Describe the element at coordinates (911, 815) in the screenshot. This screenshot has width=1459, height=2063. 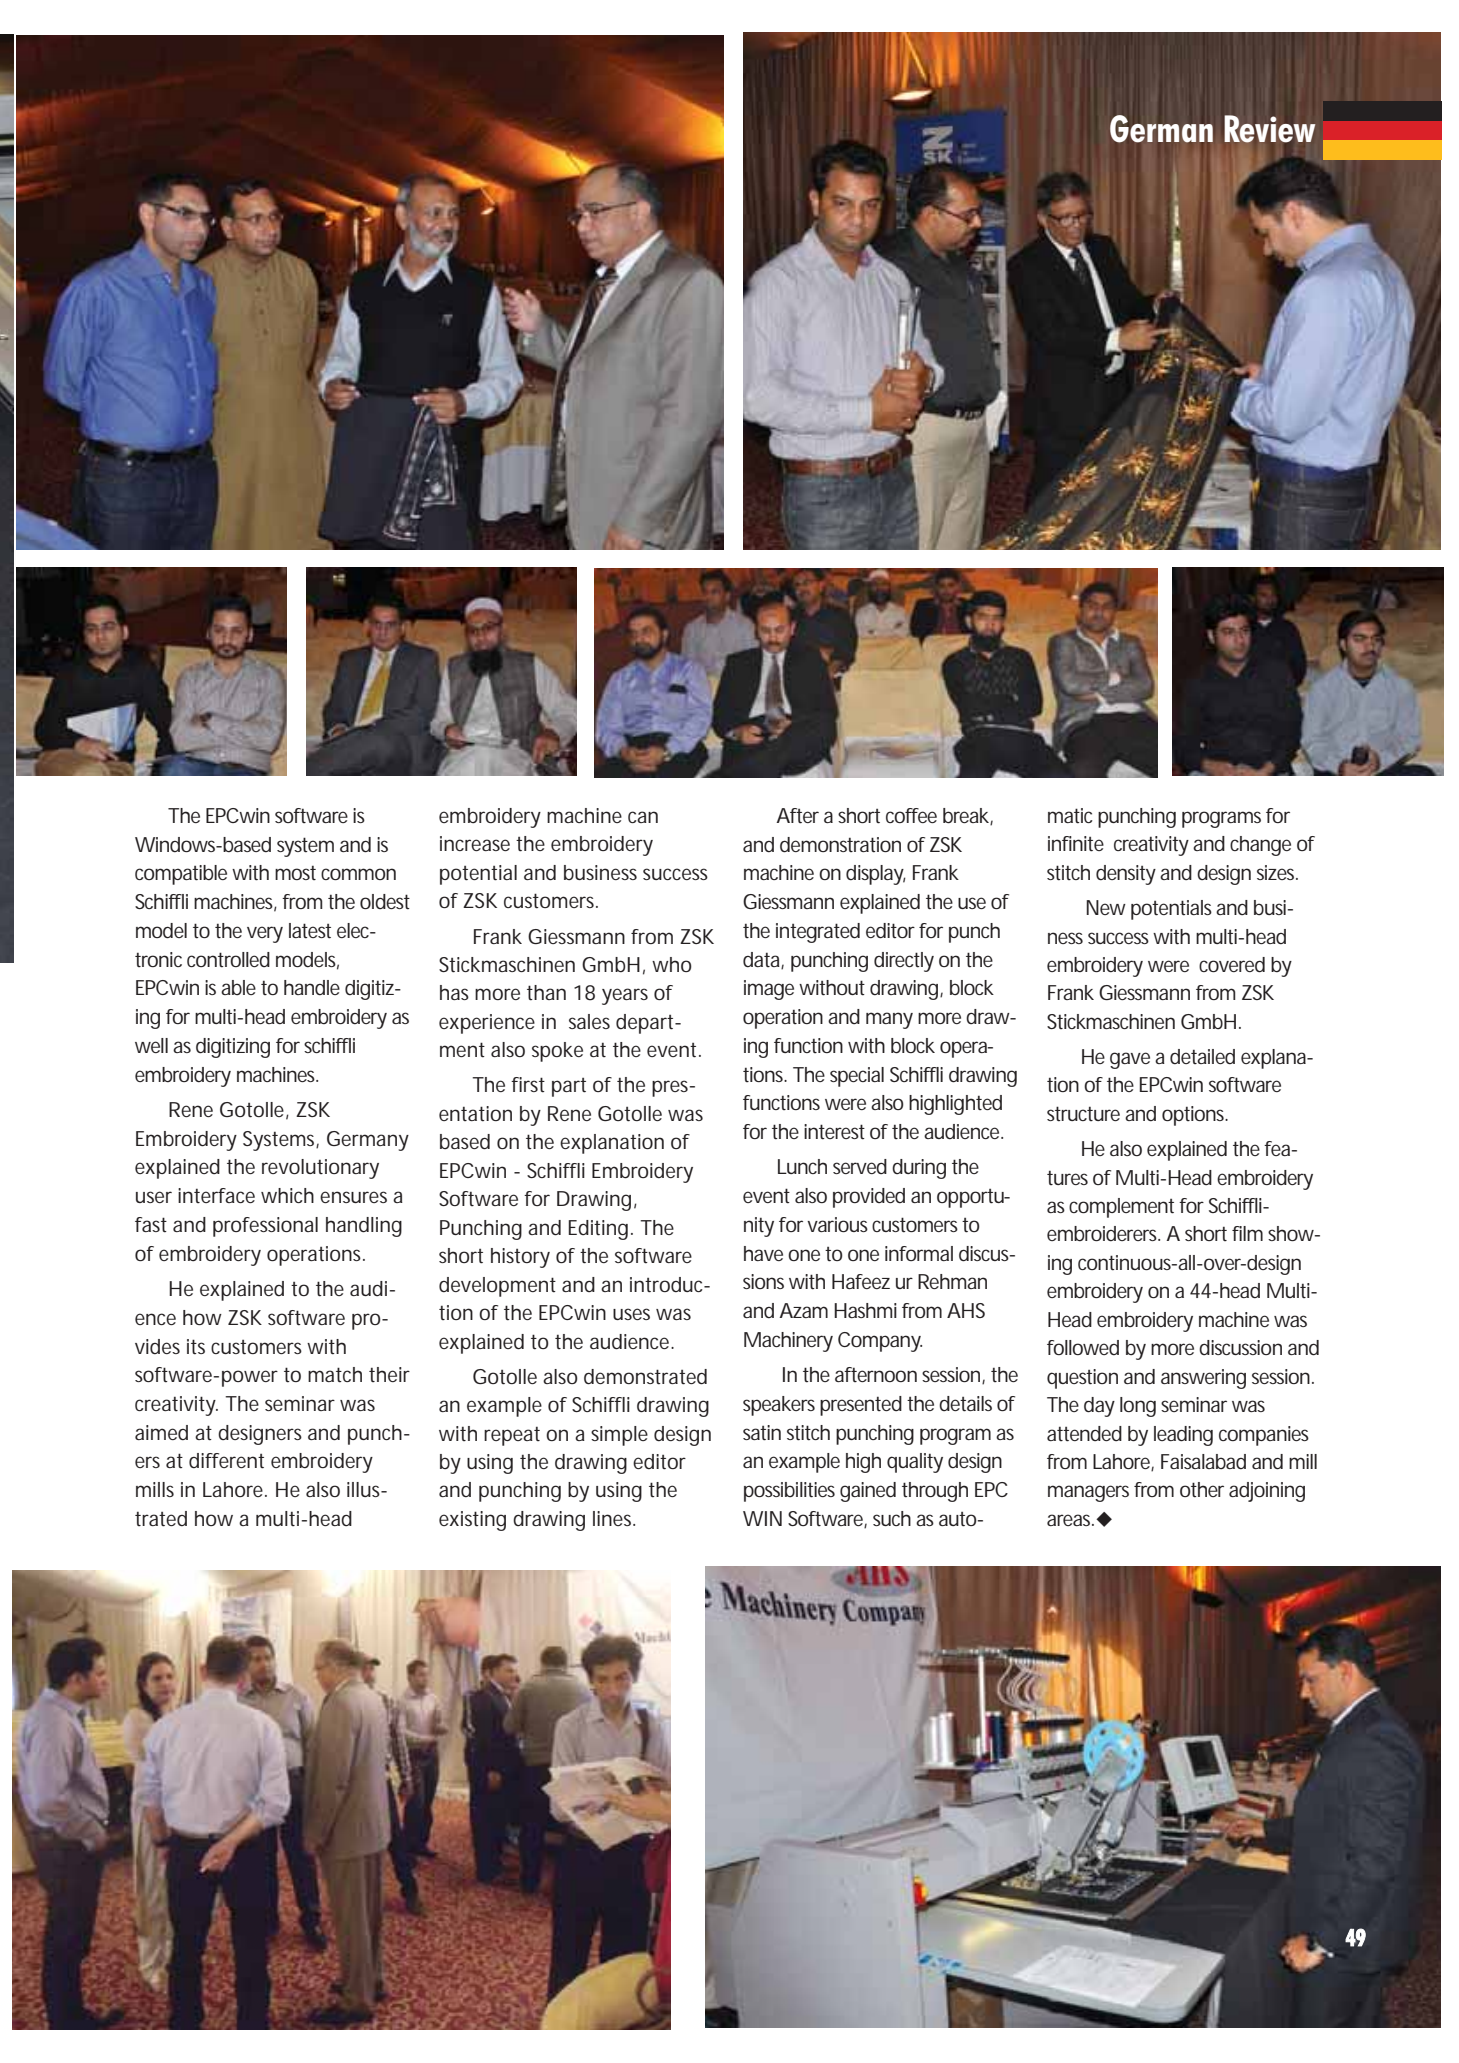
I see `coffee` at that location.
